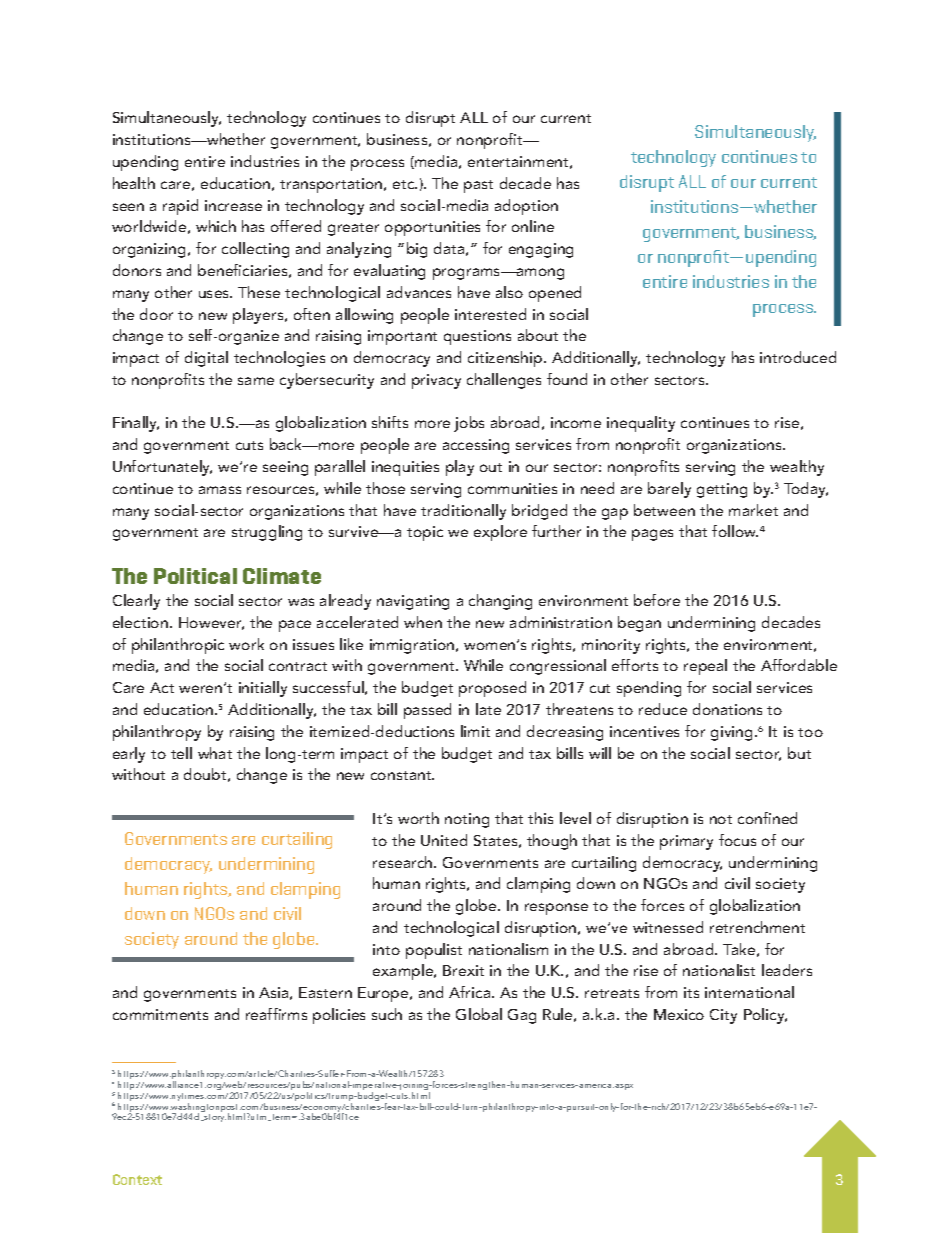 The height and width of the page is (1233, 952). What do you see at coordinates (478, 186) in the page?
I see `past` at bounding box center [478, 186].
